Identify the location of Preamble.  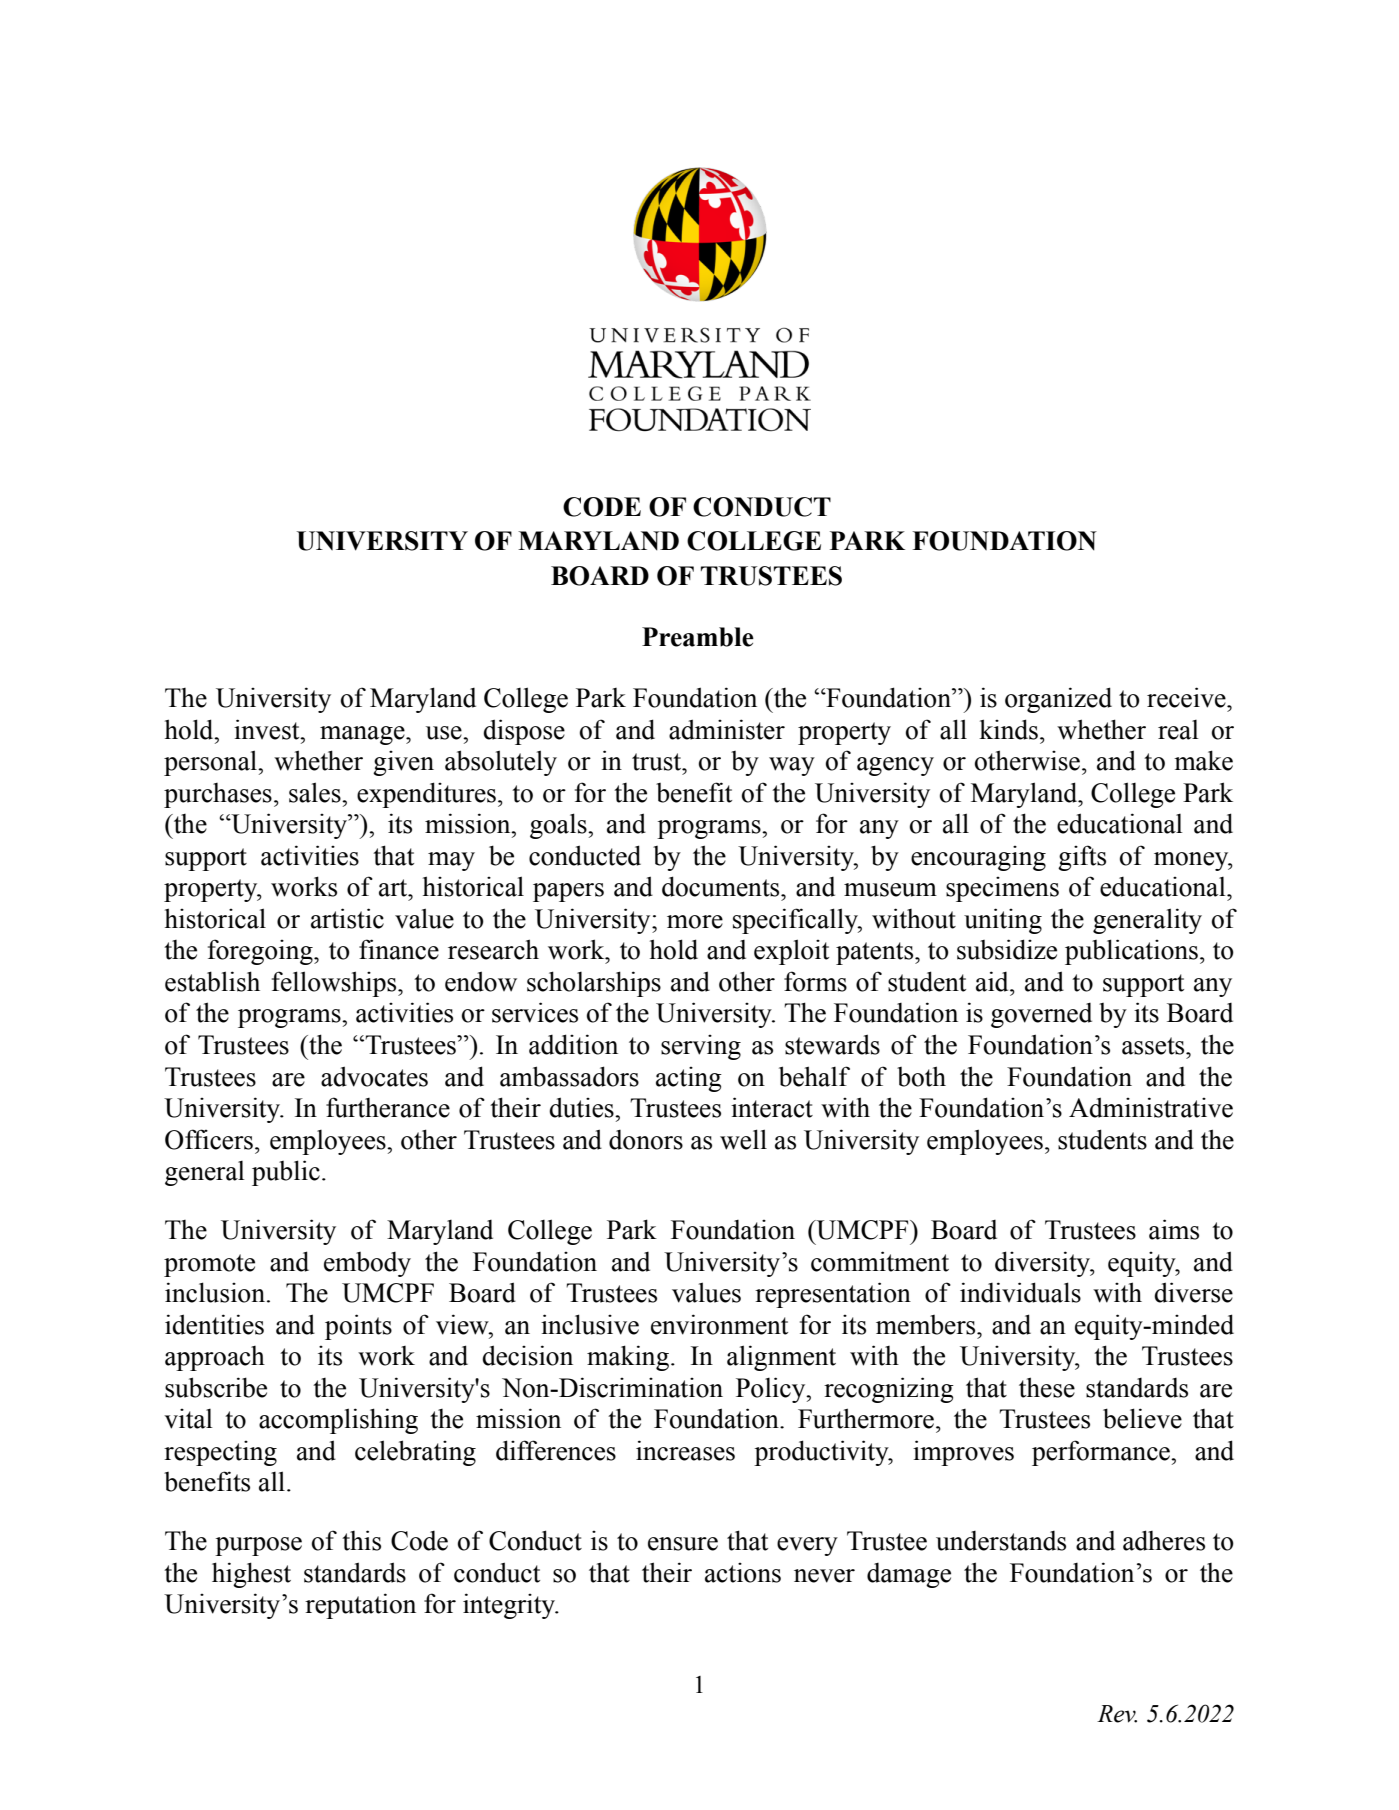
(698, 637).
